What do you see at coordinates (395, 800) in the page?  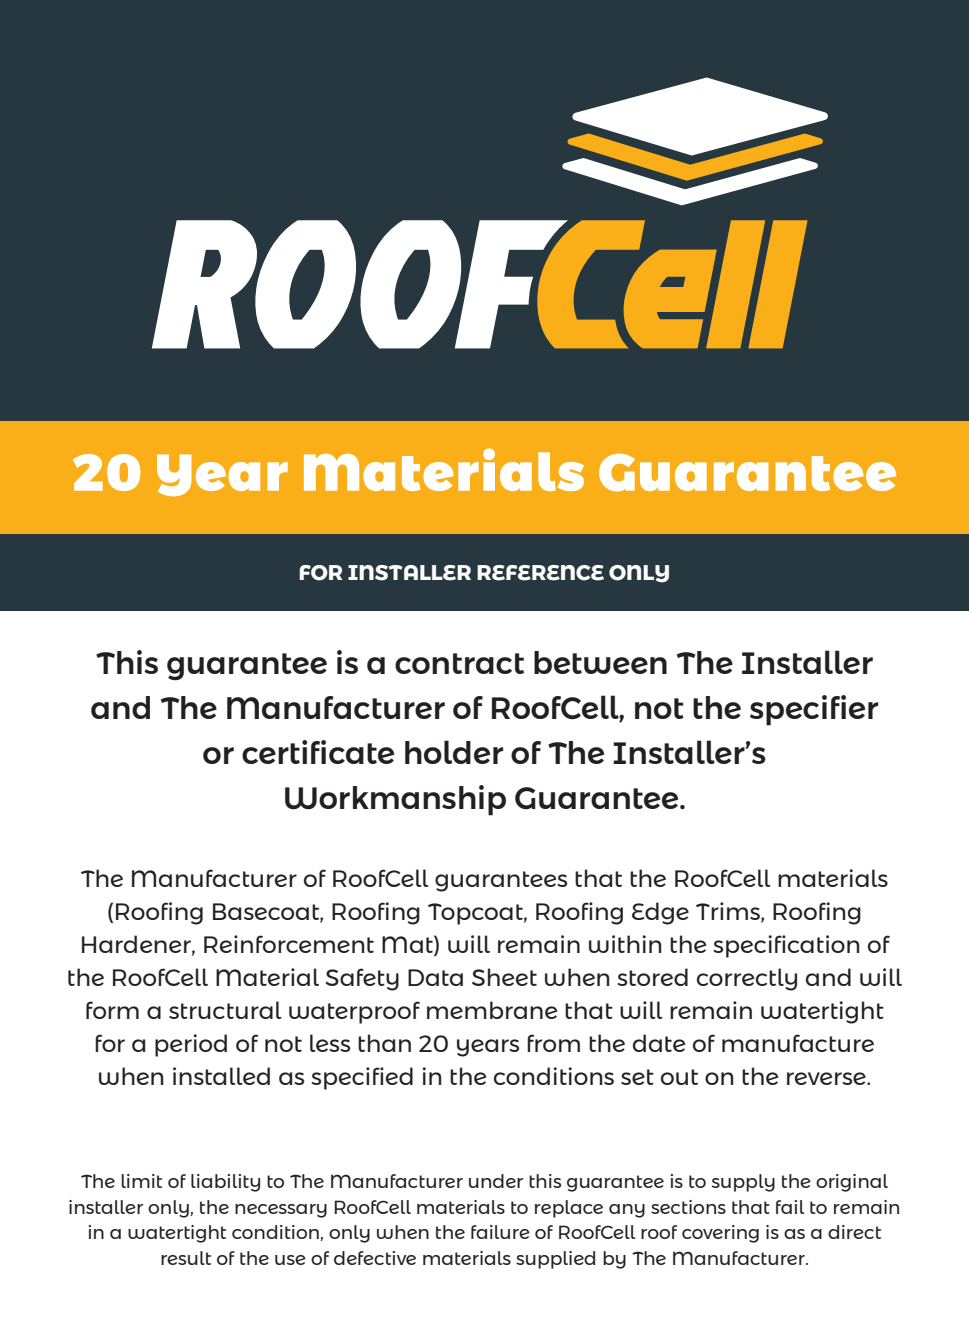 I see `Workmanship` at bounding box center [395, 800].
